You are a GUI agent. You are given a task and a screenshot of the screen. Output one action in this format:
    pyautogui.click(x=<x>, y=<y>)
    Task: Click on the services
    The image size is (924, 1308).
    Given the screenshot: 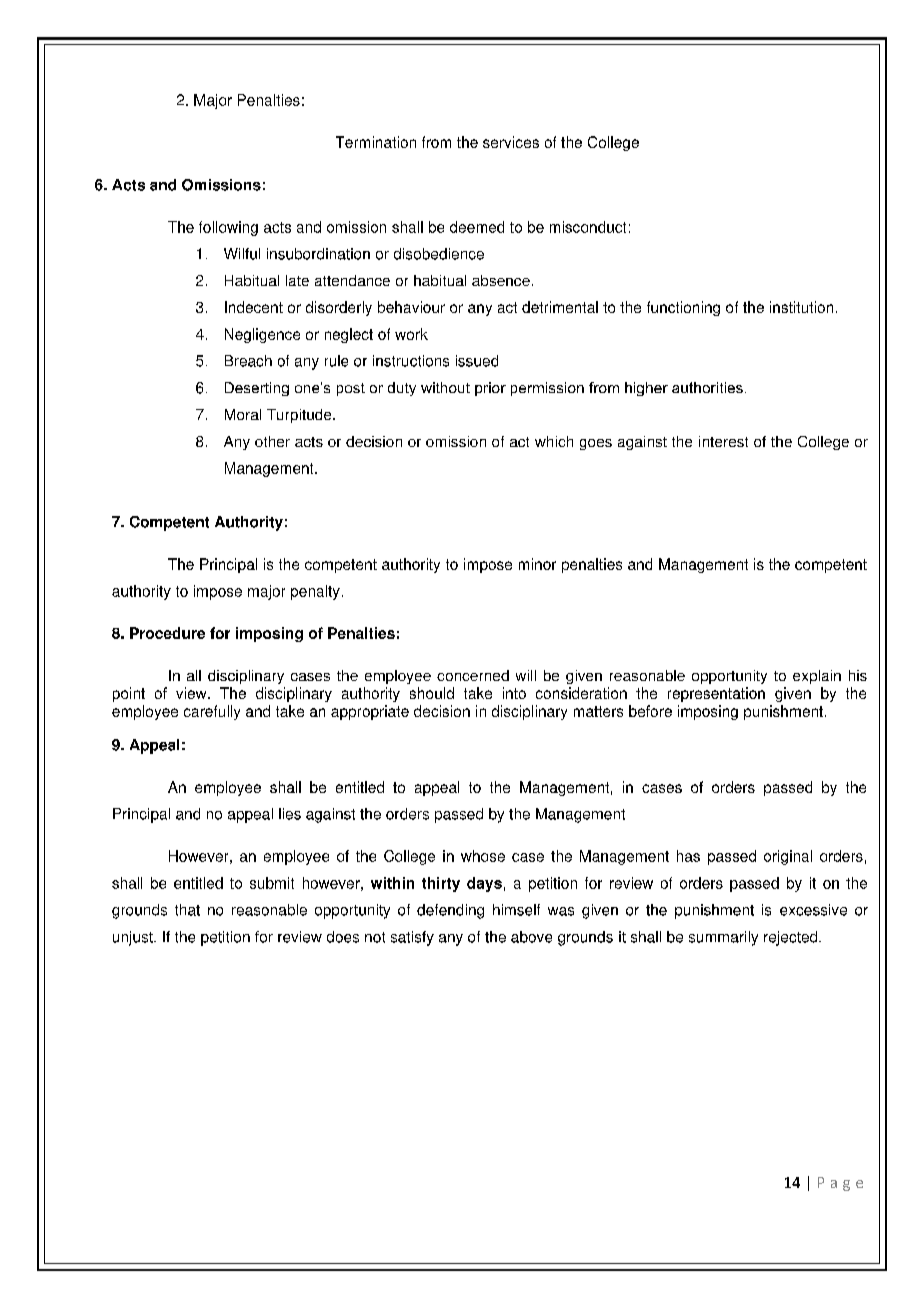 What is the action you would take?
    pyautogui.click(x=511, y=142)
